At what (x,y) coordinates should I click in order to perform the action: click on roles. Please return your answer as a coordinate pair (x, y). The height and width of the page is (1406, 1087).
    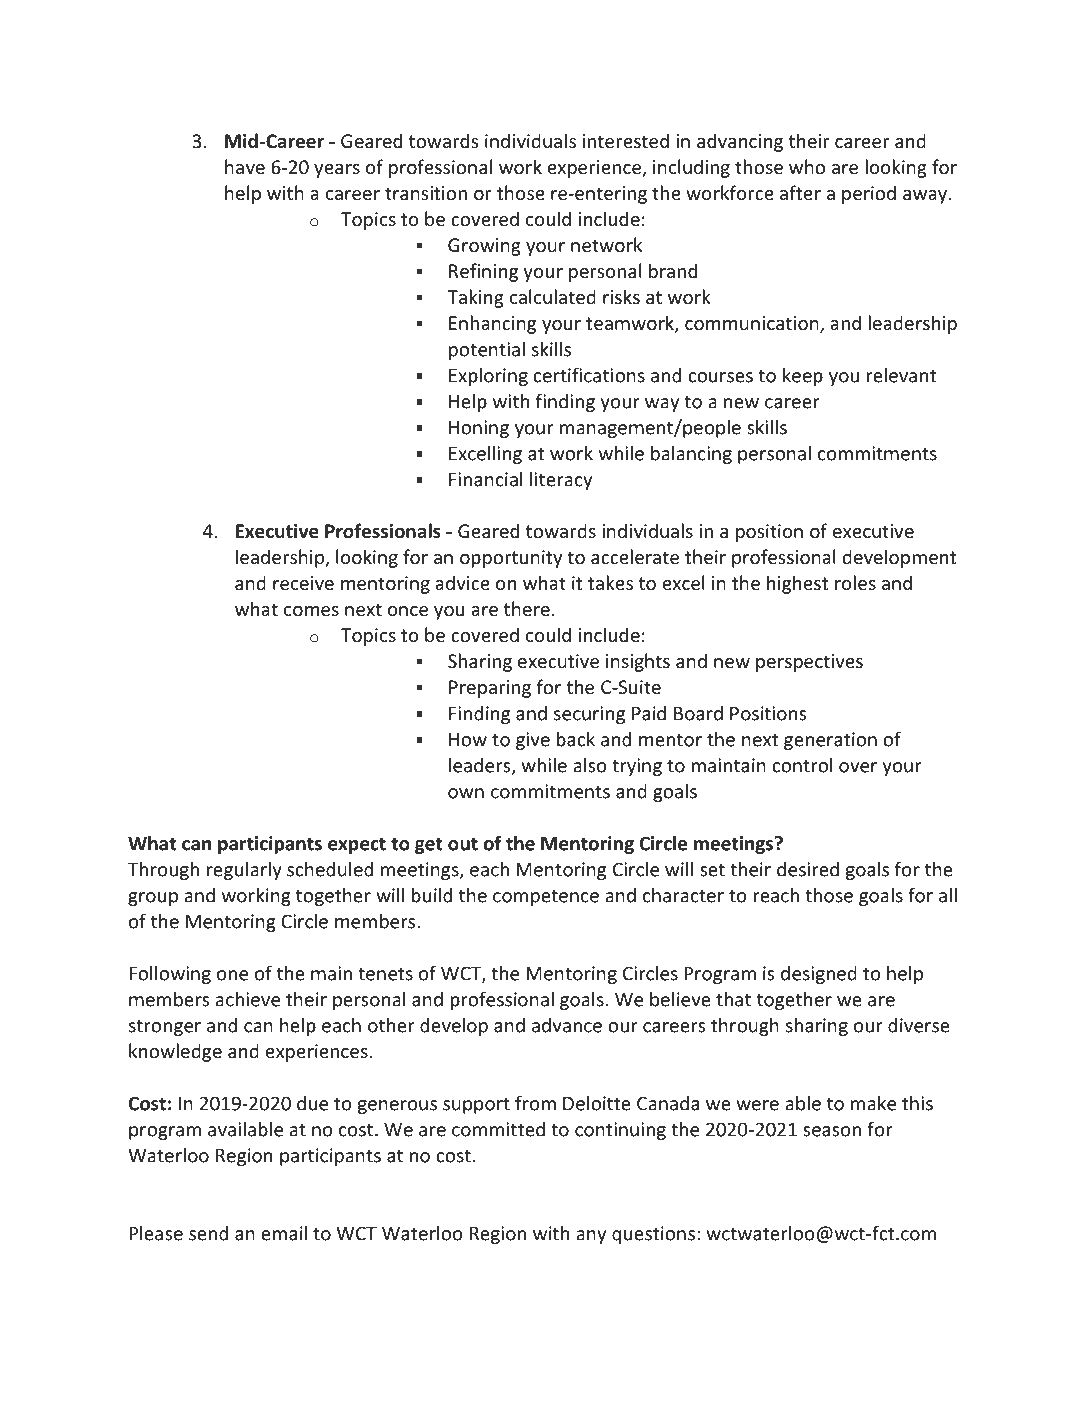
    Looking at the image, I should click on (855, 582).
